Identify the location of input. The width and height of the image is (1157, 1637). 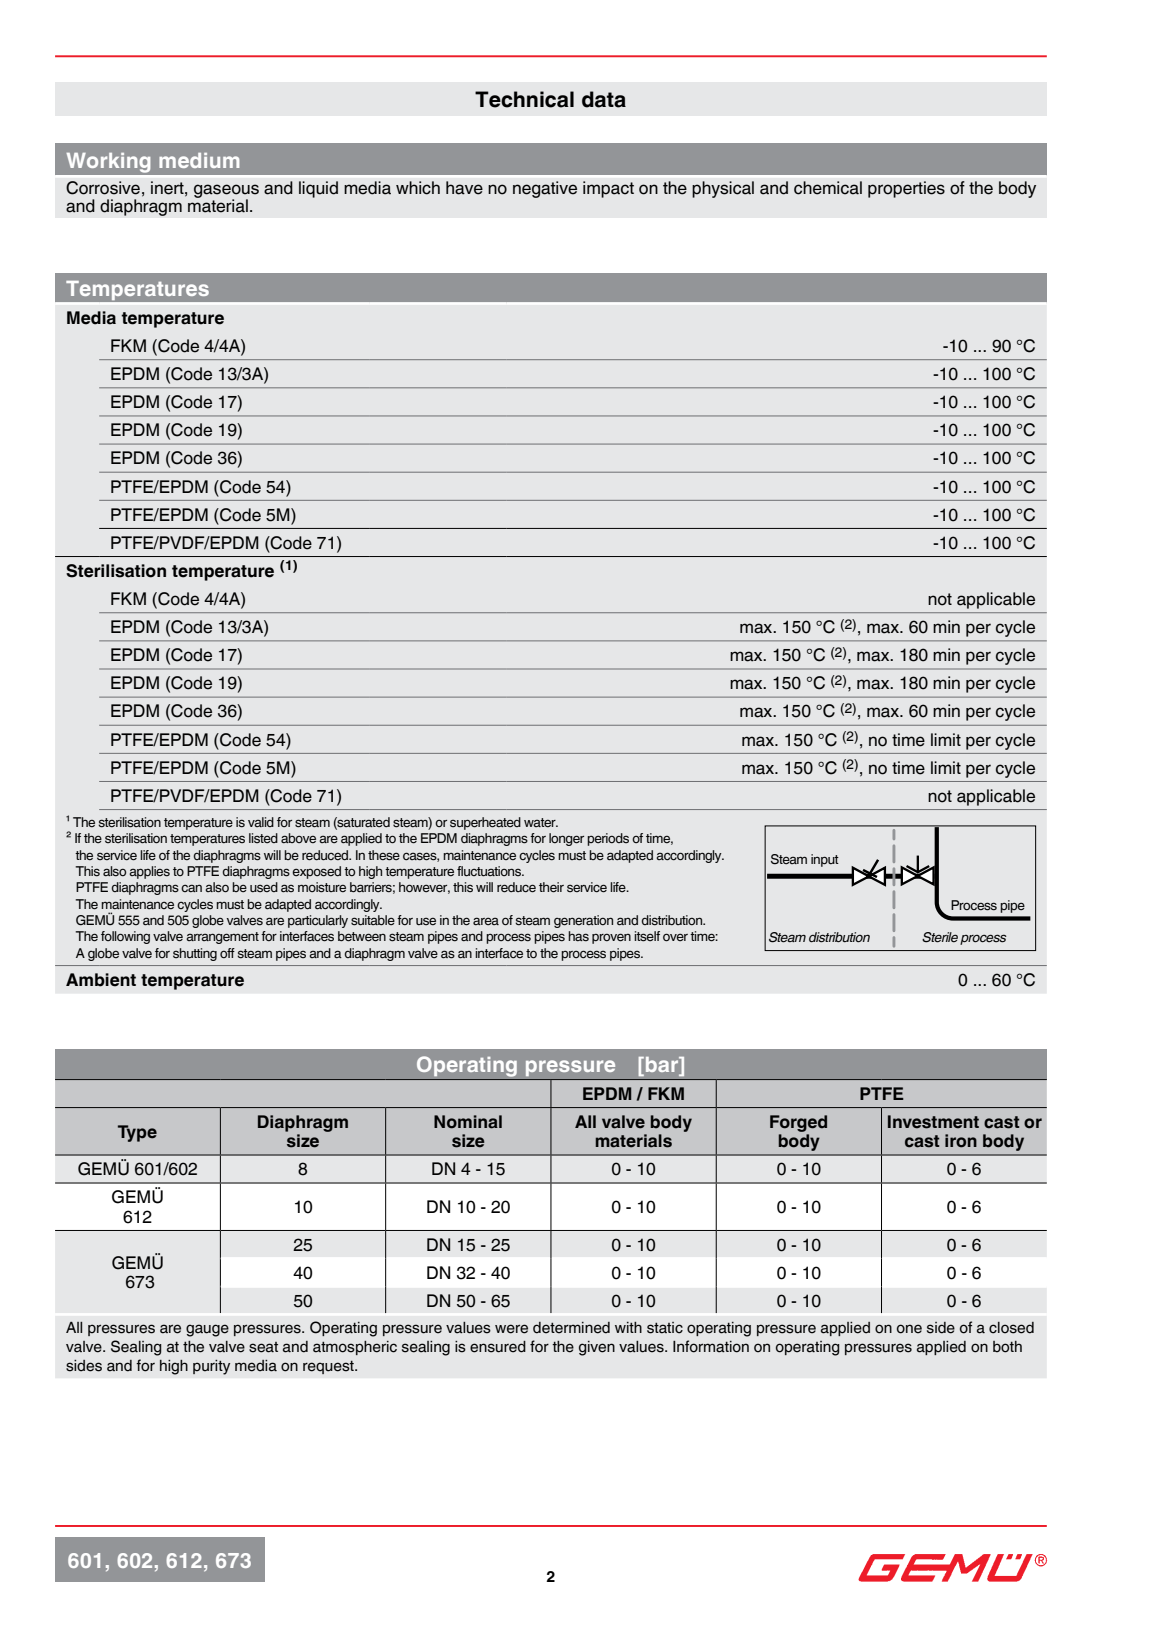
(825, 860).
